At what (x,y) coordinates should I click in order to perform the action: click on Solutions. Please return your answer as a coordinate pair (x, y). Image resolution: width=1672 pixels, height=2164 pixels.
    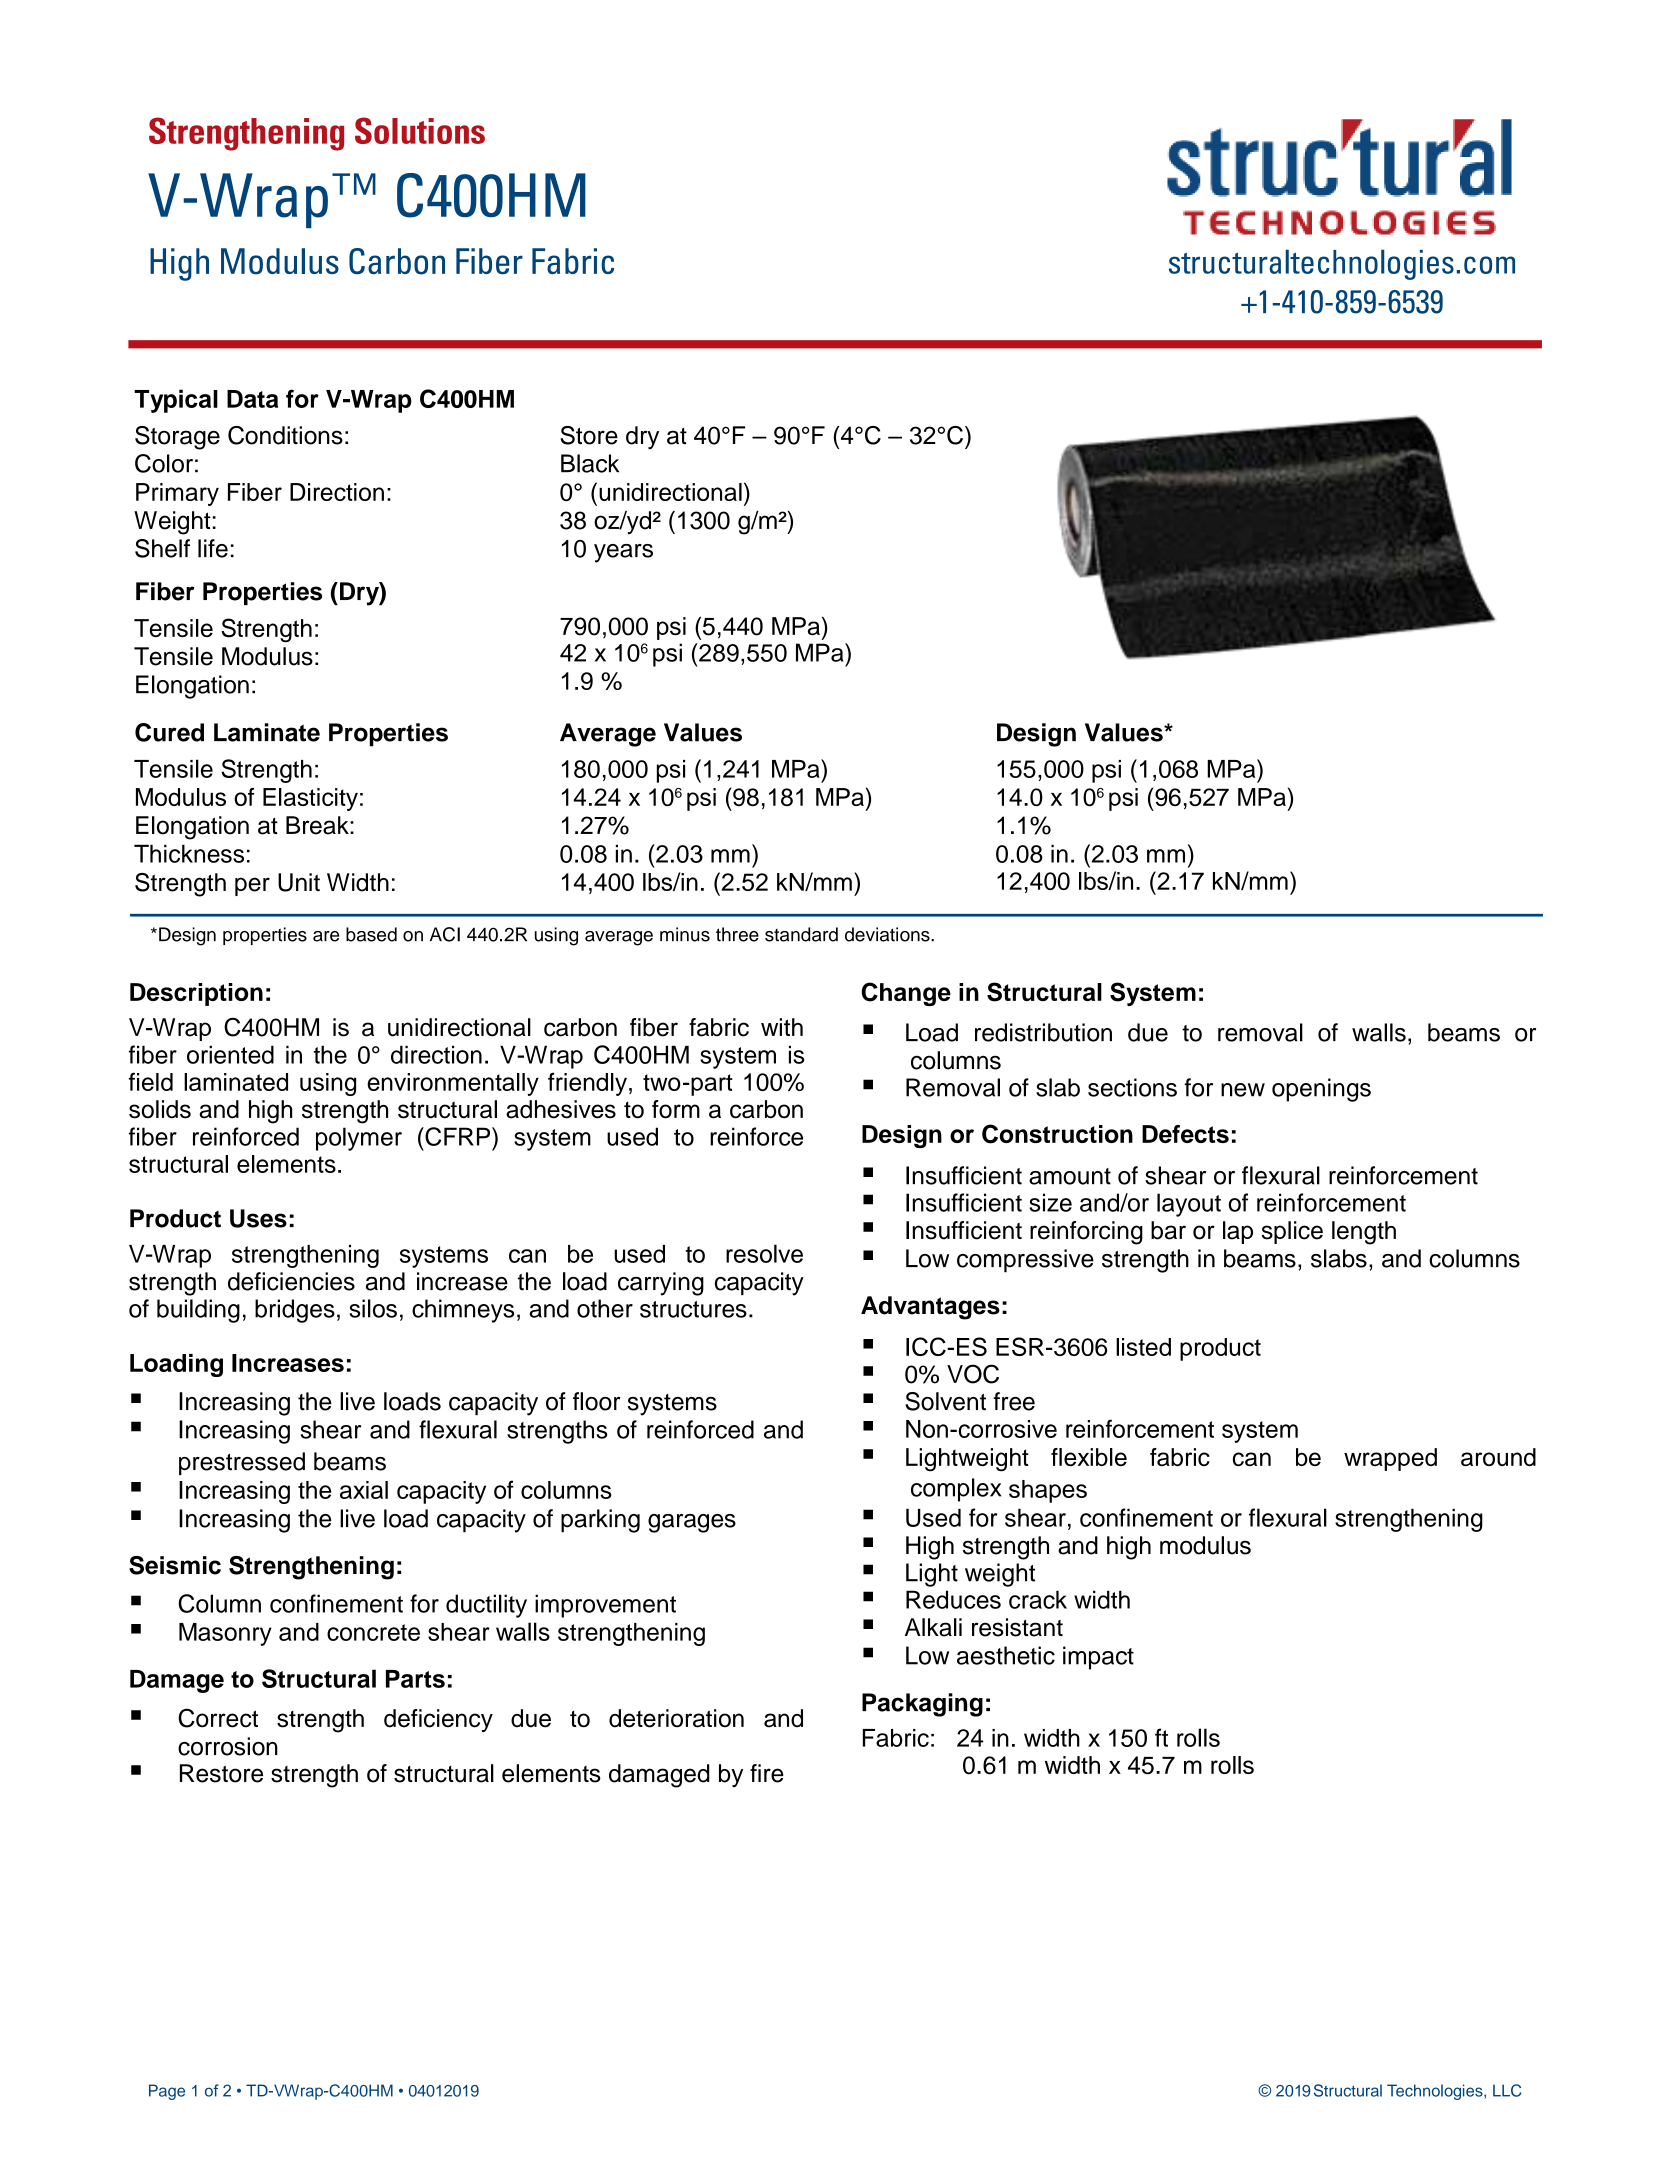
    Looking at the image, I should click on (420, 130).
